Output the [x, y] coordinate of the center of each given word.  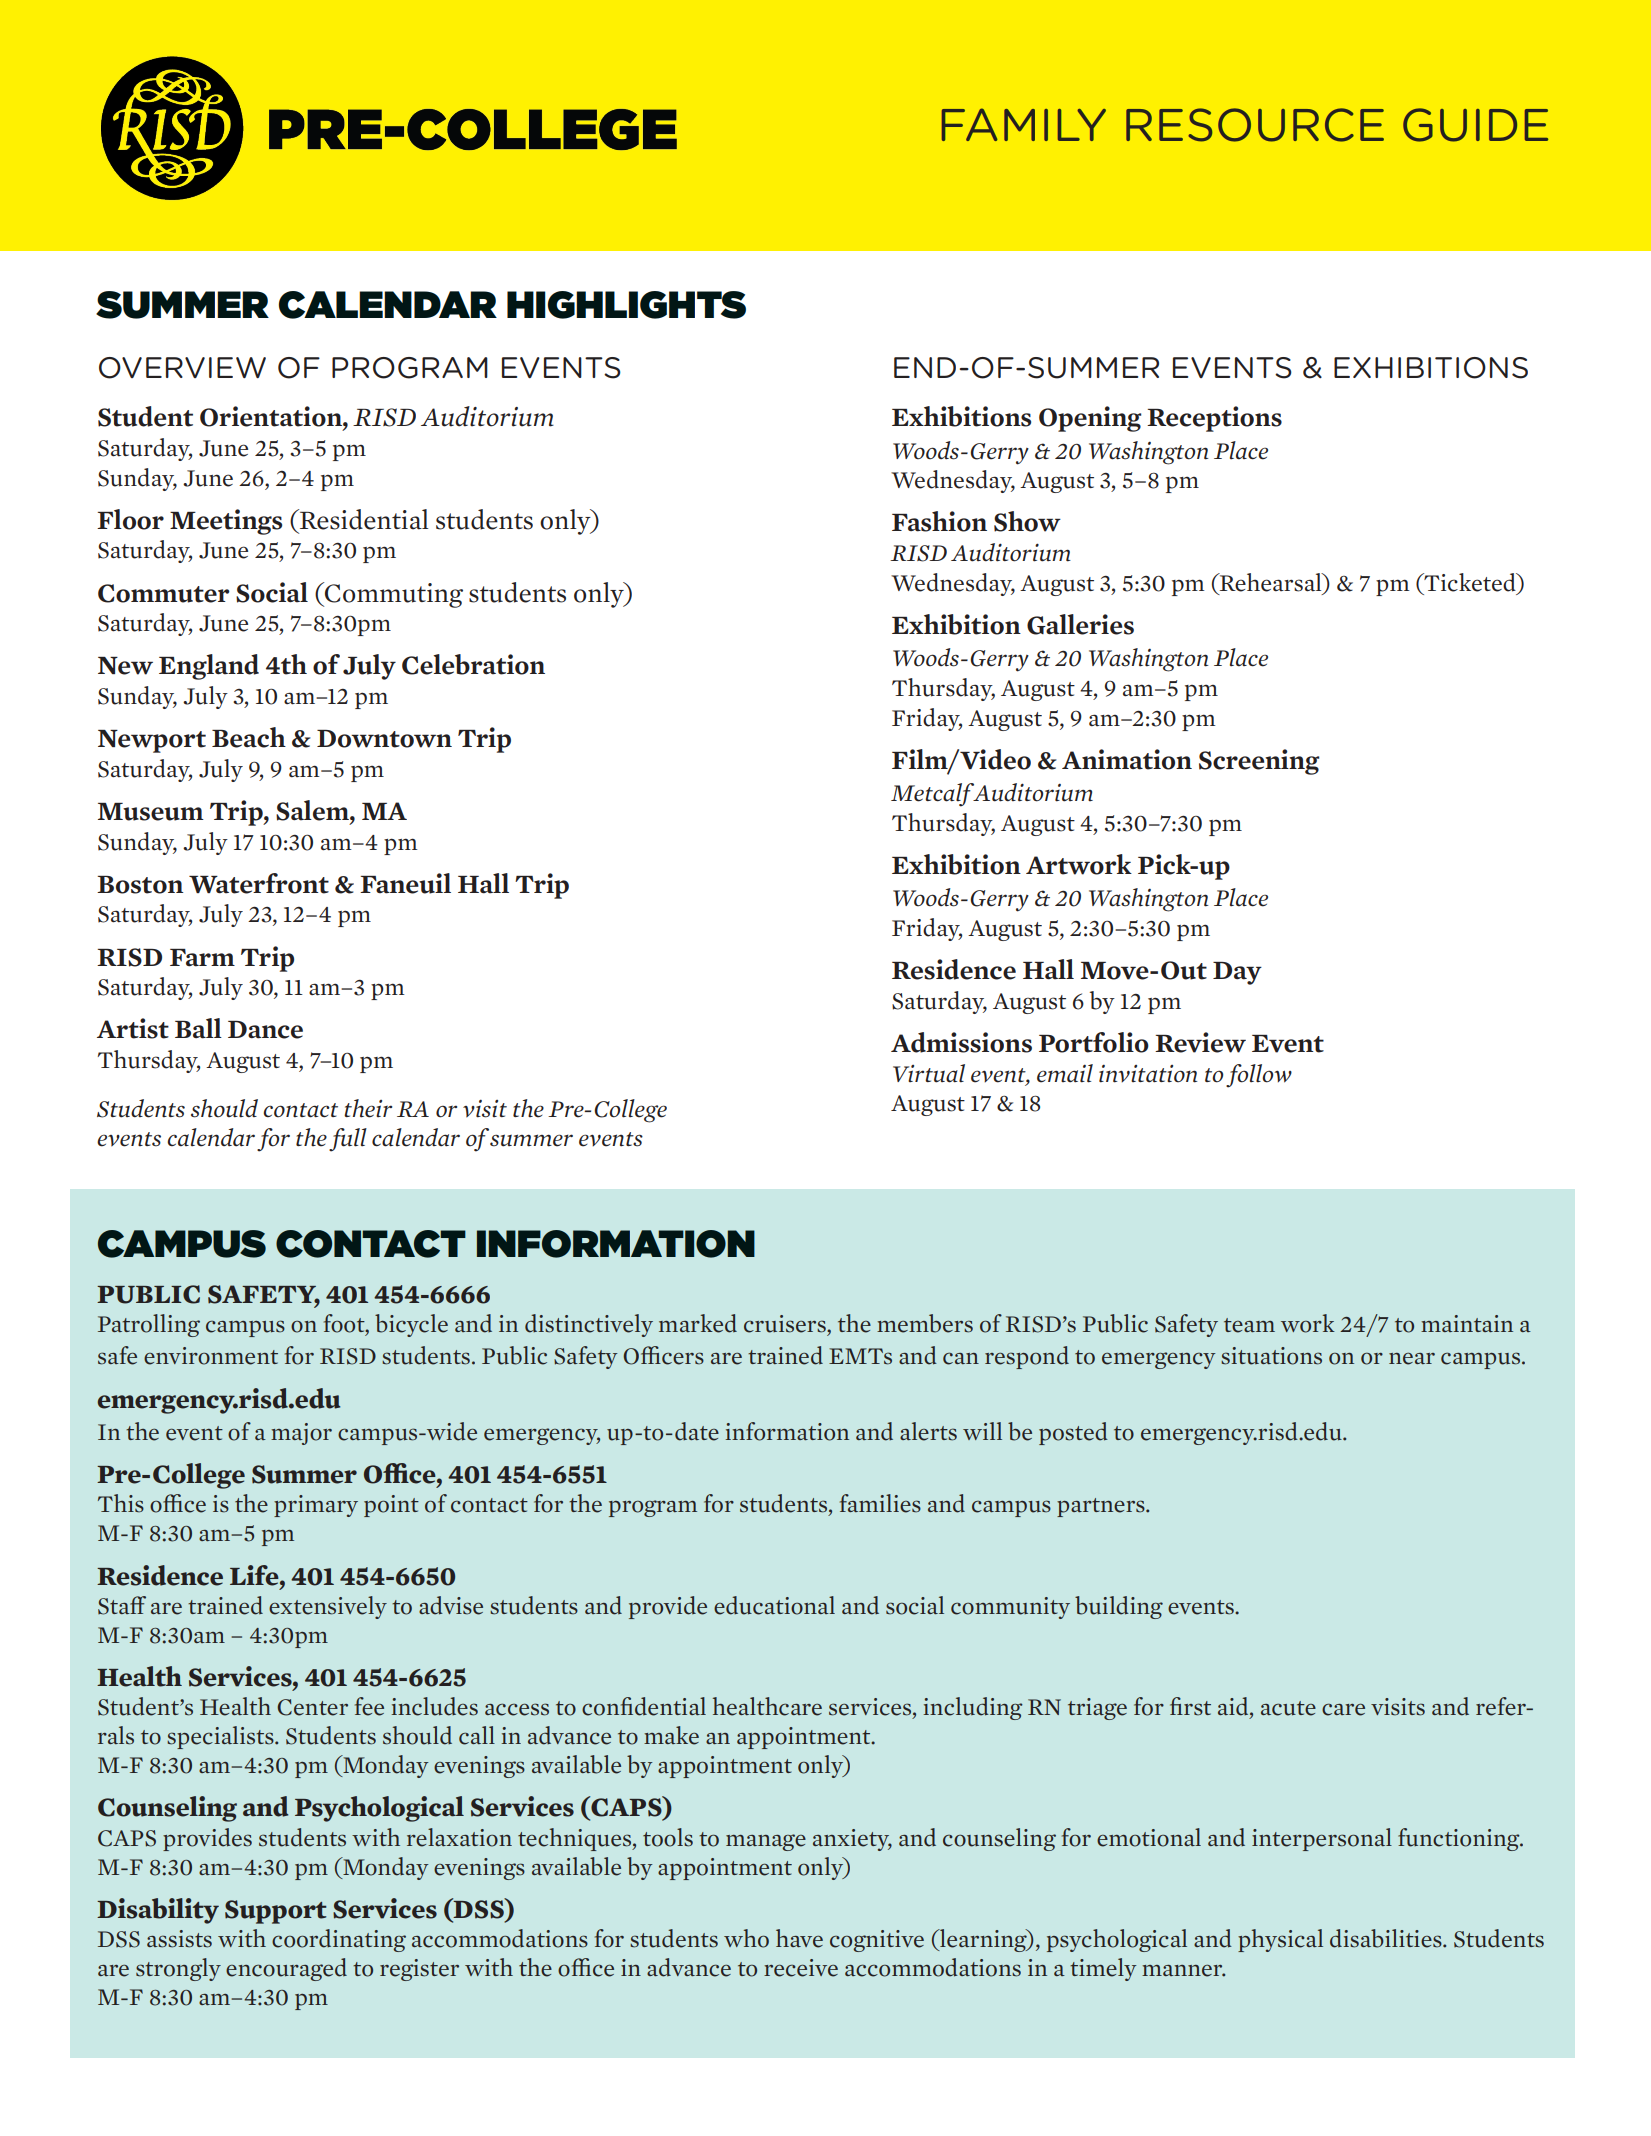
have [799, 1938]
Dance [265, 1030]
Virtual [929, 1073]
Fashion [939, 521]
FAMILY [1024, 124]
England [209, 667]
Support [276, 1912]
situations [1271, 1356]
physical [1280, 1940]
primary [316, 1506]
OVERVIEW [182, 368]
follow [1259, 1076]
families [880, 1503]
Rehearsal [1270, 583]
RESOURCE [1255, 125]
